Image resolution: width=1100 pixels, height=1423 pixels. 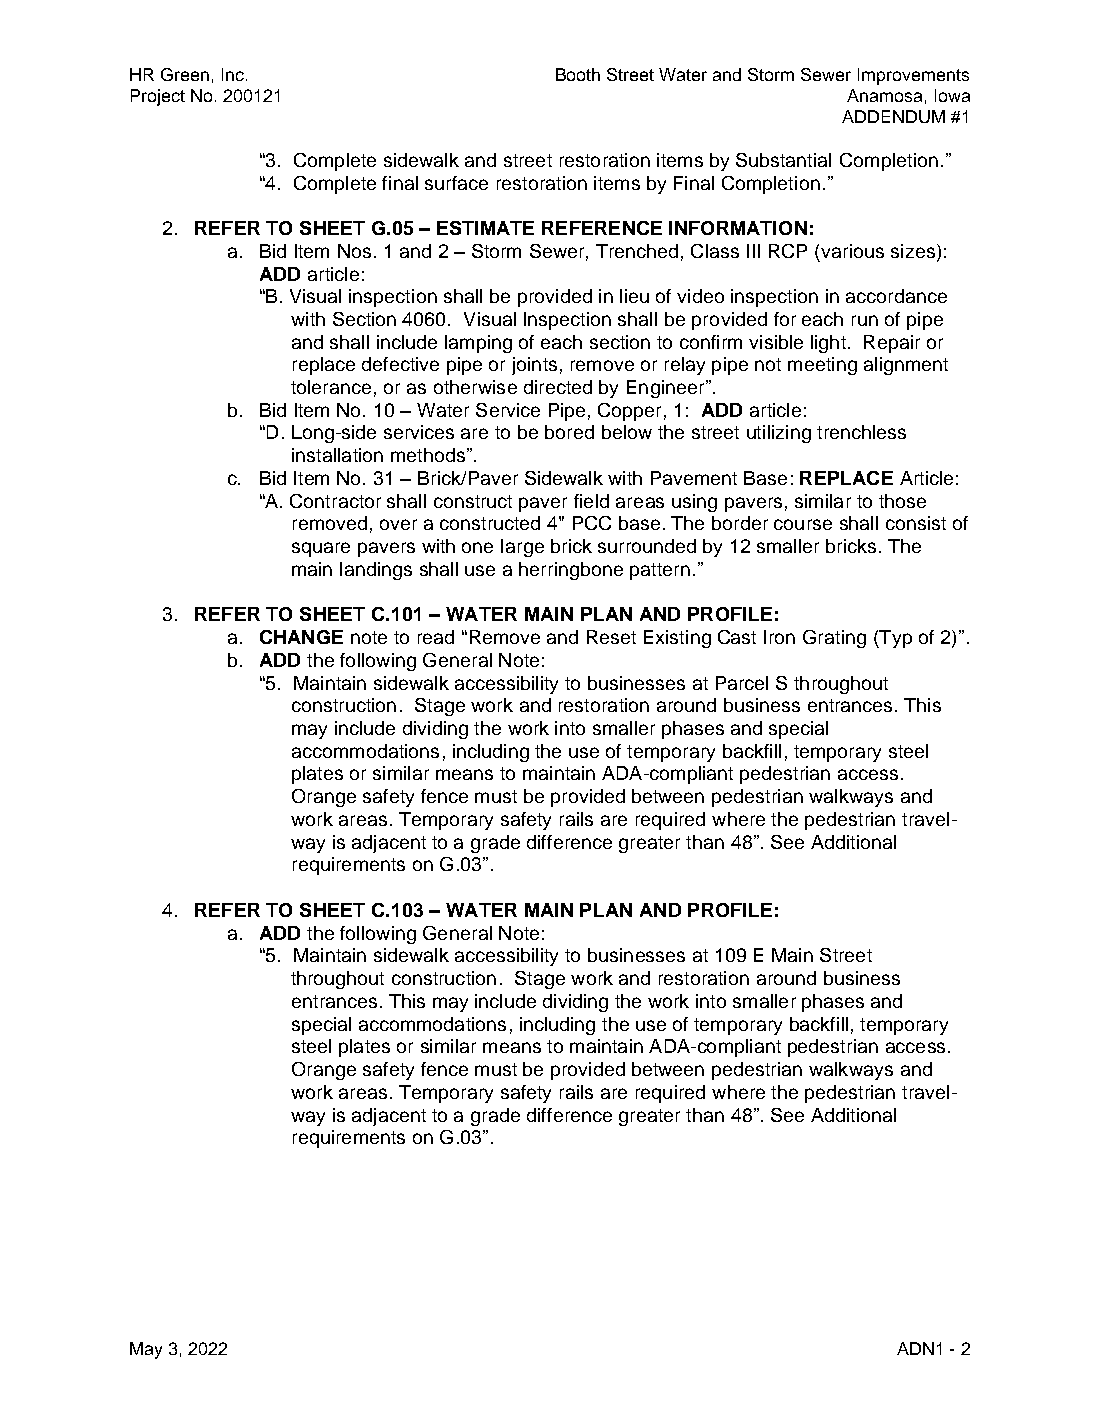 What do you see at coordinates (834, 639) in the document?
I see `Grating` at bounding box center [834, 639].
